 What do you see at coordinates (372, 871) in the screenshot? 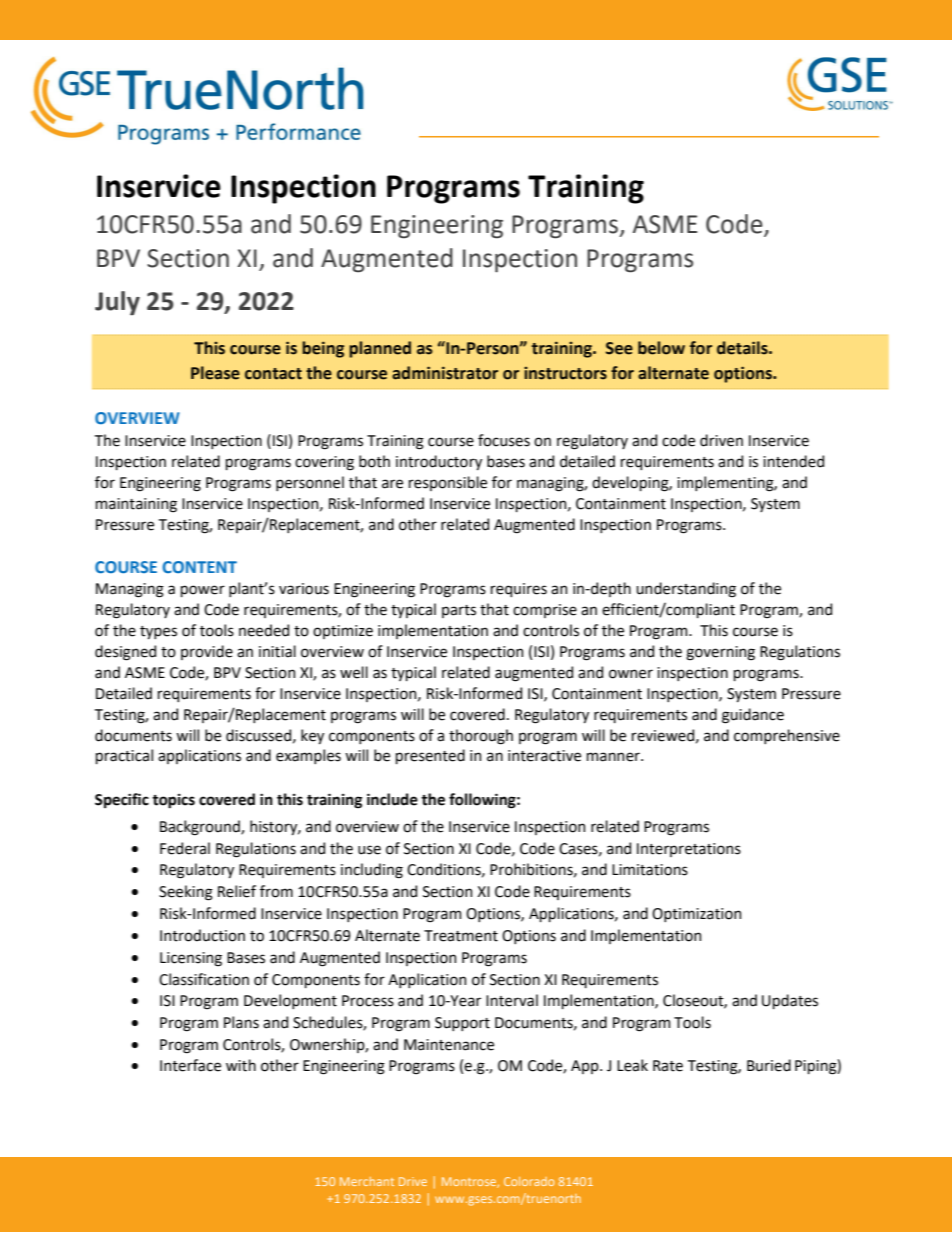
I see `including` at bounding box center [372, 871].
